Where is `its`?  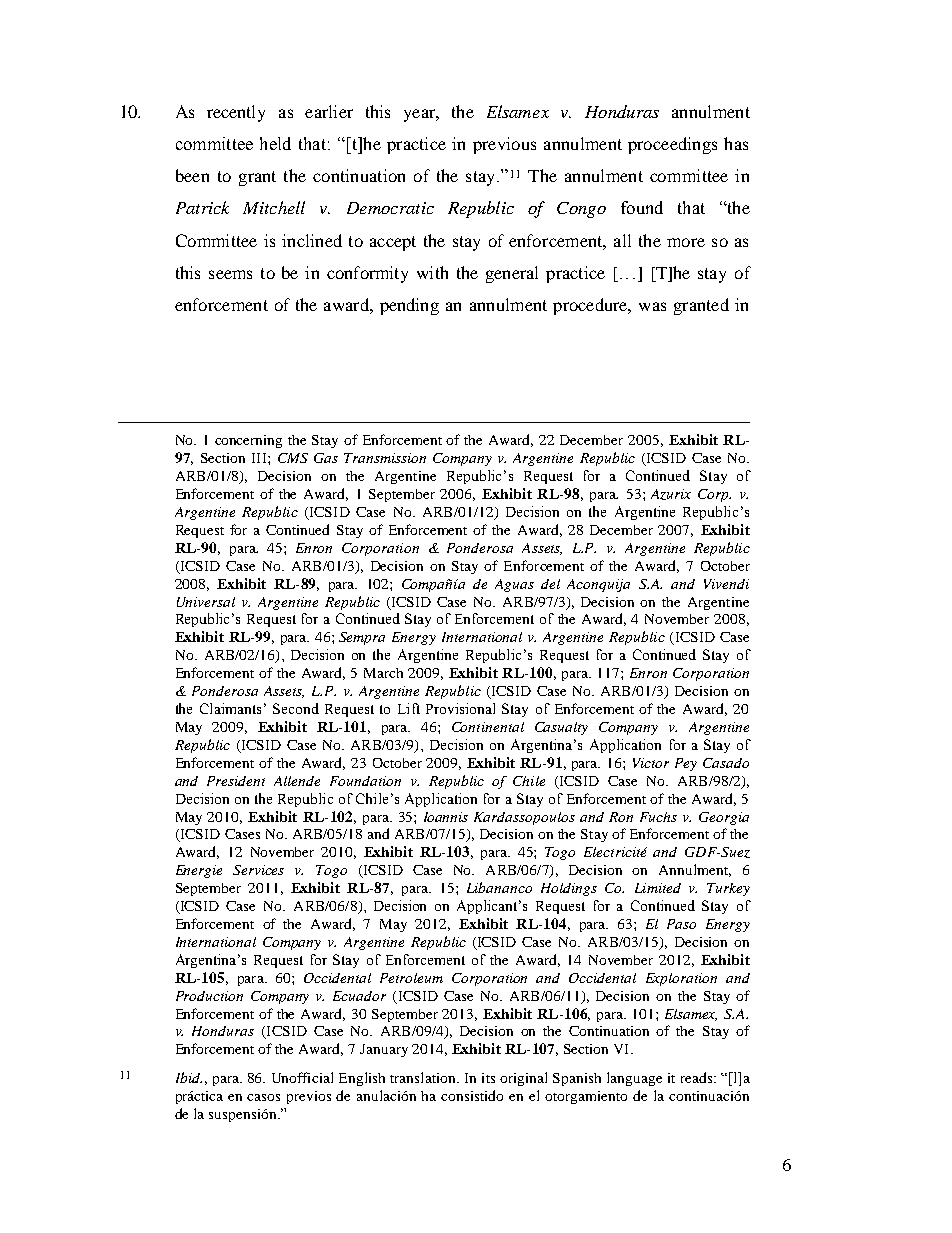 its is located at coordinates (488, 1078).
